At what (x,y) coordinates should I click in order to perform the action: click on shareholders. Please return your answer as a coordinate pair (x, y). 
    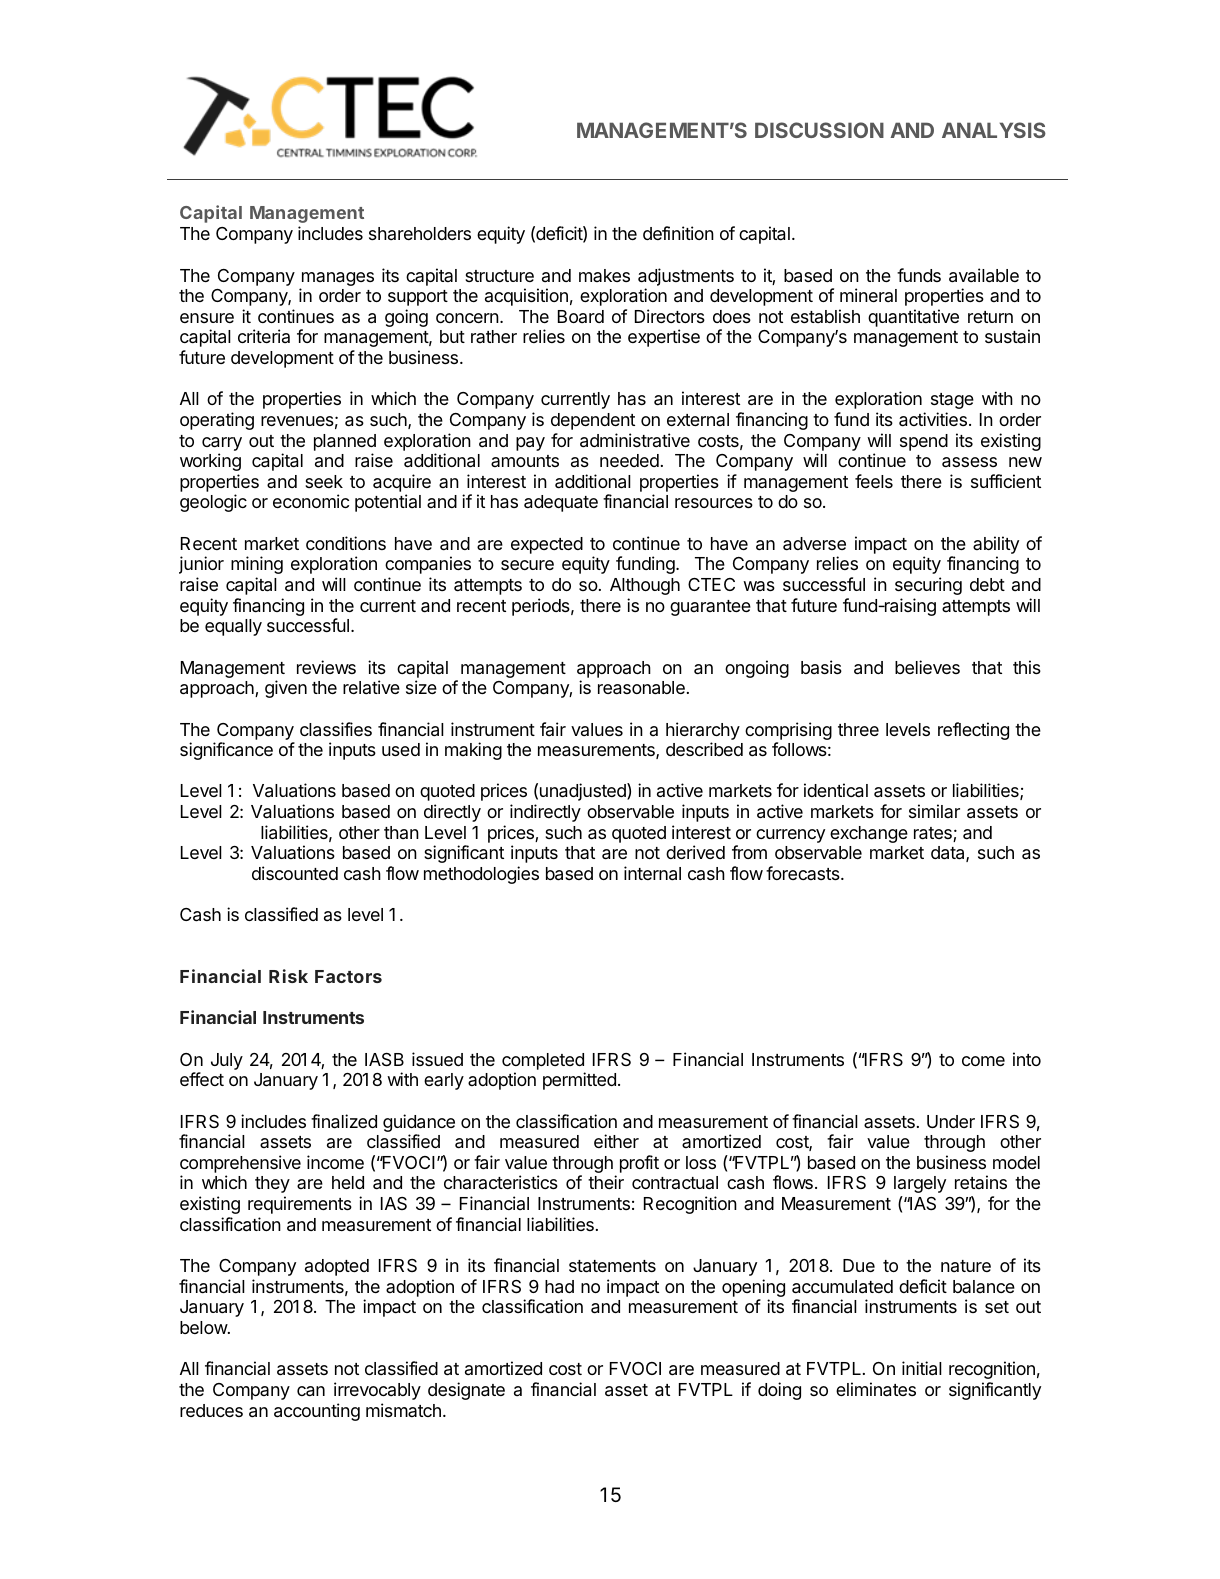
    Looking at the image, I should click on (420, 233).
